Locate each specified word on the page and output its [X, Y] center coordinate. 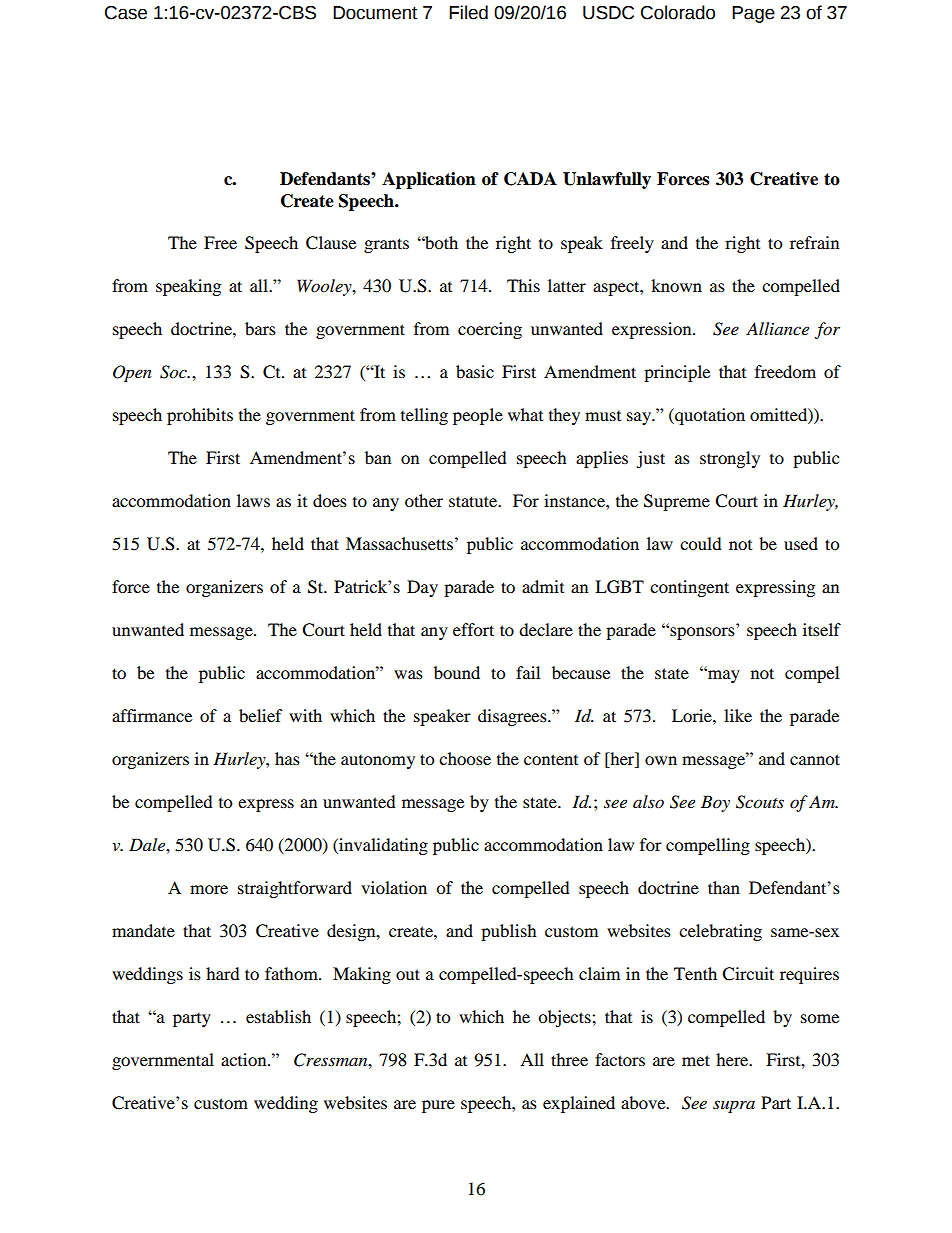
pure [438, 1106]
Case [126, 13]
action [245, 1059]
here [733, 1059]
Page [753, 14]
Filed [468, 12]
